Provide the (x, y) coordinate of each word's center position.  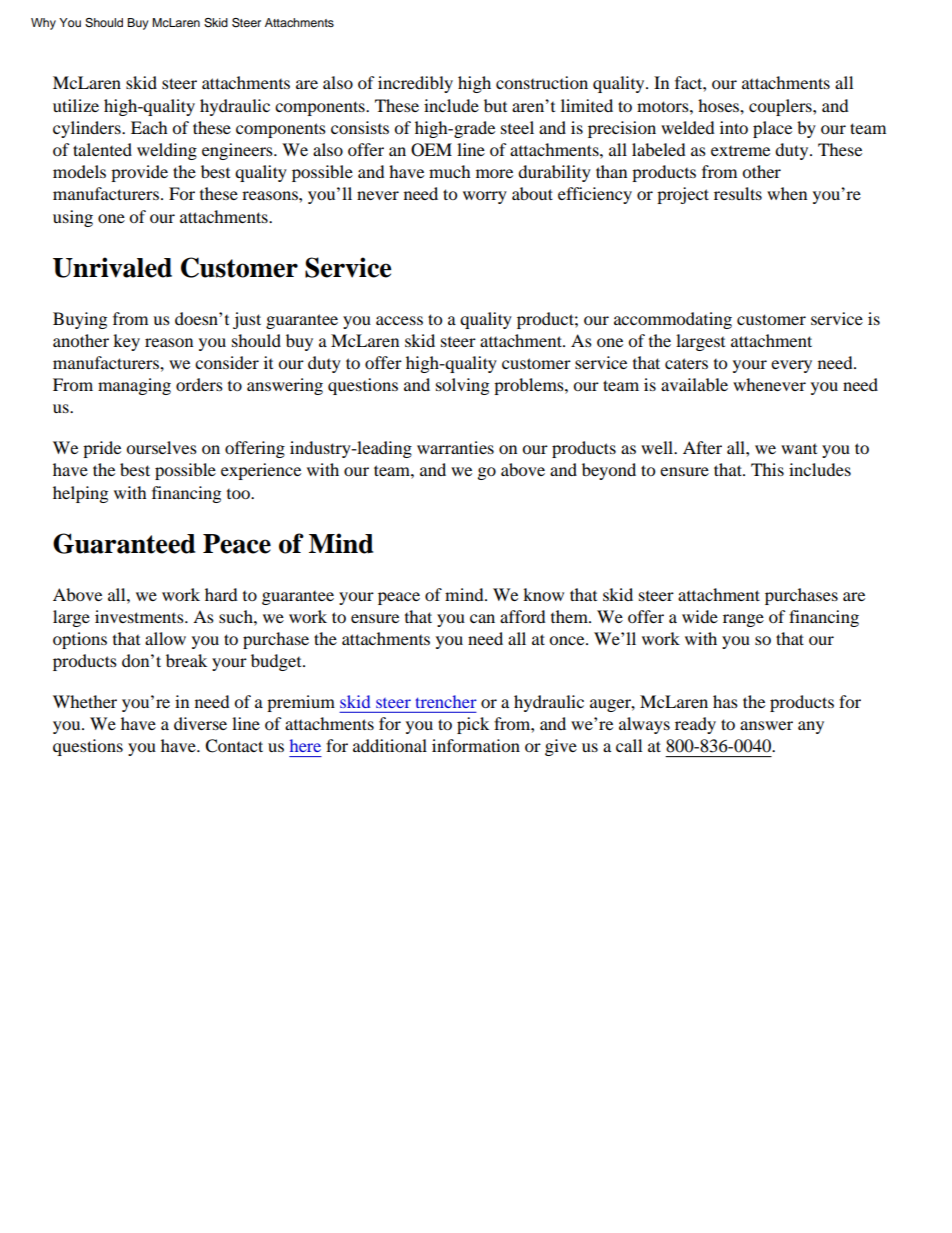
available (694, 384)
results (738, 193)
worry (485, 197)
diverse (200, 723)
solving (462, 386)
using (73, 218)
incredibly (415, 84)
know (543, 594)
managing (134, 386)
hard (221, 594)
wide (700, 616)
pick (473, 725)
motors (664, 106)
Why (43, 24)
